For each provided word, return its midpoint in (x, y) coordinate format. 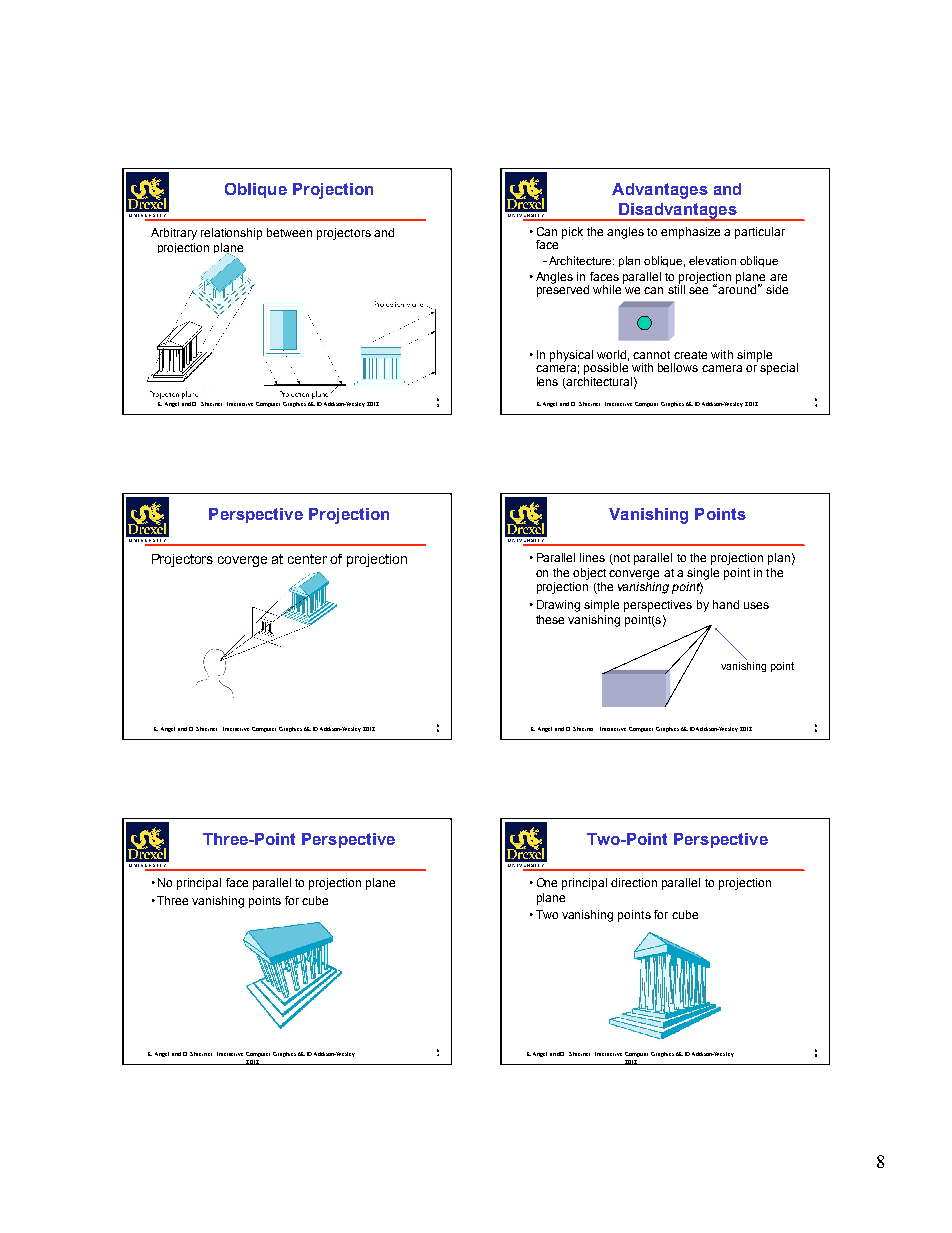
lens (547, 381)
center (307, 559)
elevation (712, 260)
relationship (231, 234)
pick (572, 233)
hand (726, 604)
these (550, 619)
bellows (678, 367)
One (547, 882)
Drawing (558, 606)
